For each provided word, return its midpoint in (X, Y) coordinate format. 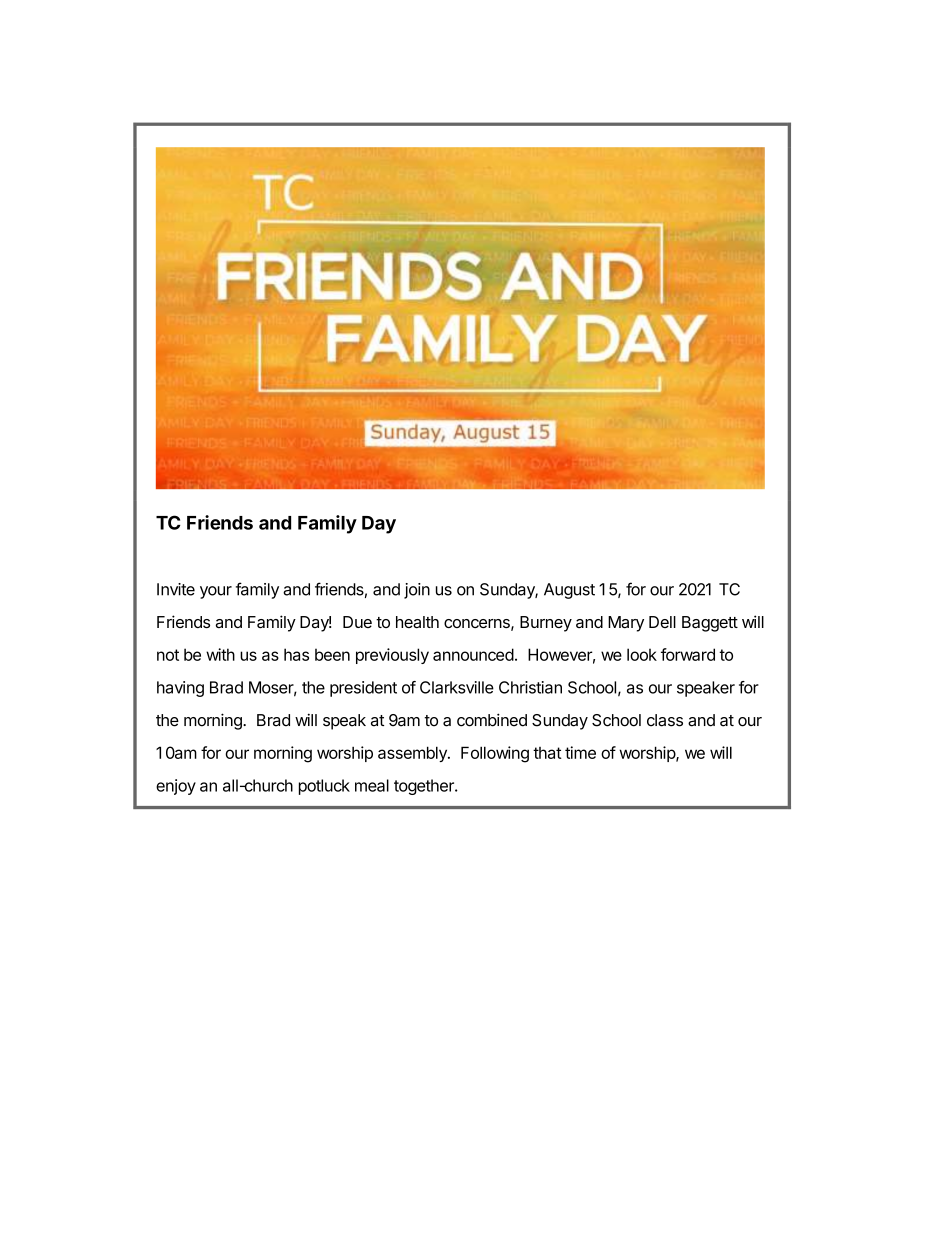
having (180, 689)
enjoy (176, 787)
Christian (530, 687)
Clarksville (457, 687)
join (417, 591)
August (569, 591)
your (216, 592)
